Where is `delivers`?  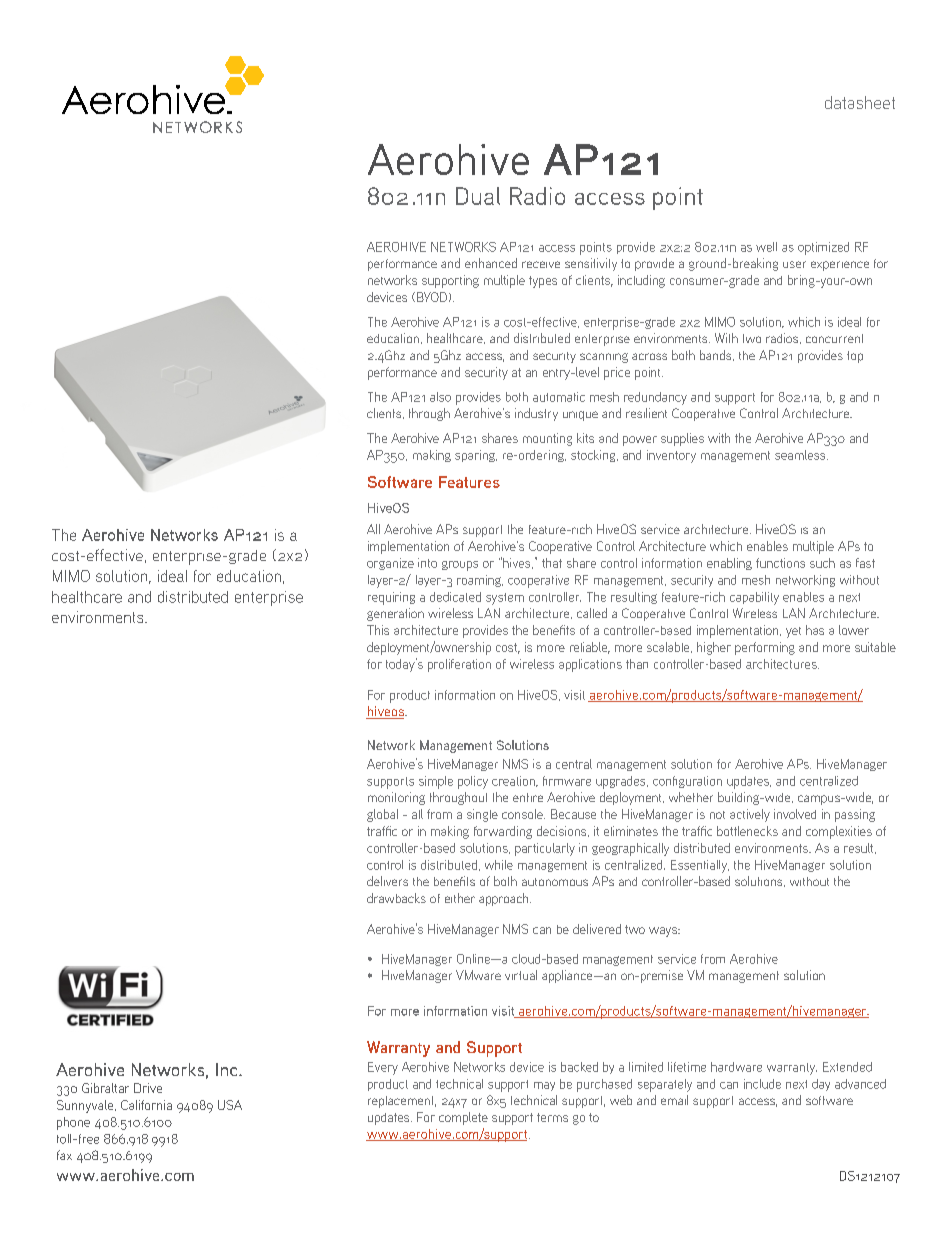
delivers is located at coordinates (387, 881).
